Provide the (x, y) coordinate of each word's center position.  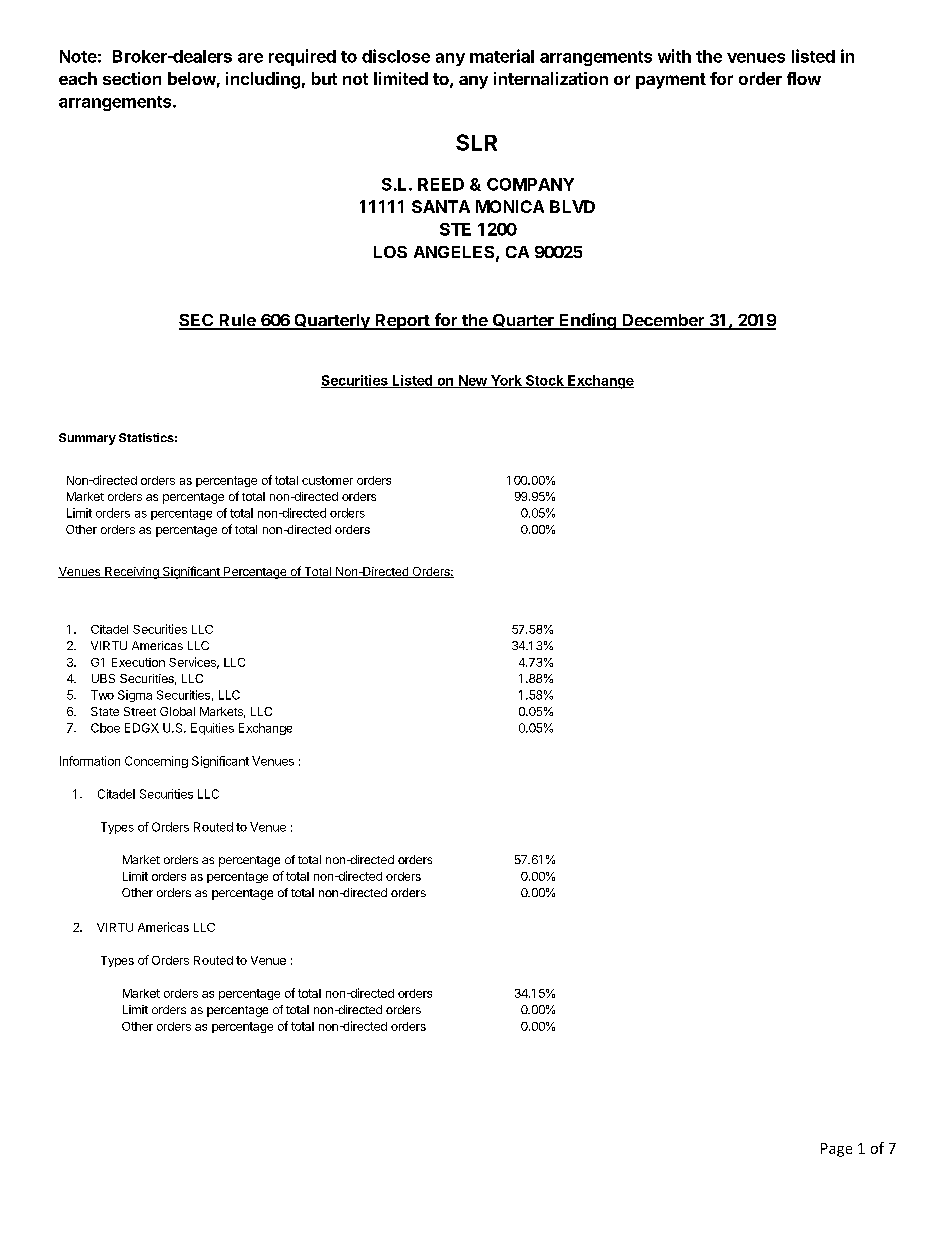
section (132, 78)
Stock (544, 381)
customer (327, 480)
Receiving (132, 573)
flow (804, 78)
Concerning (156, 762)
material (502, 56)
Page (836, 1150)
